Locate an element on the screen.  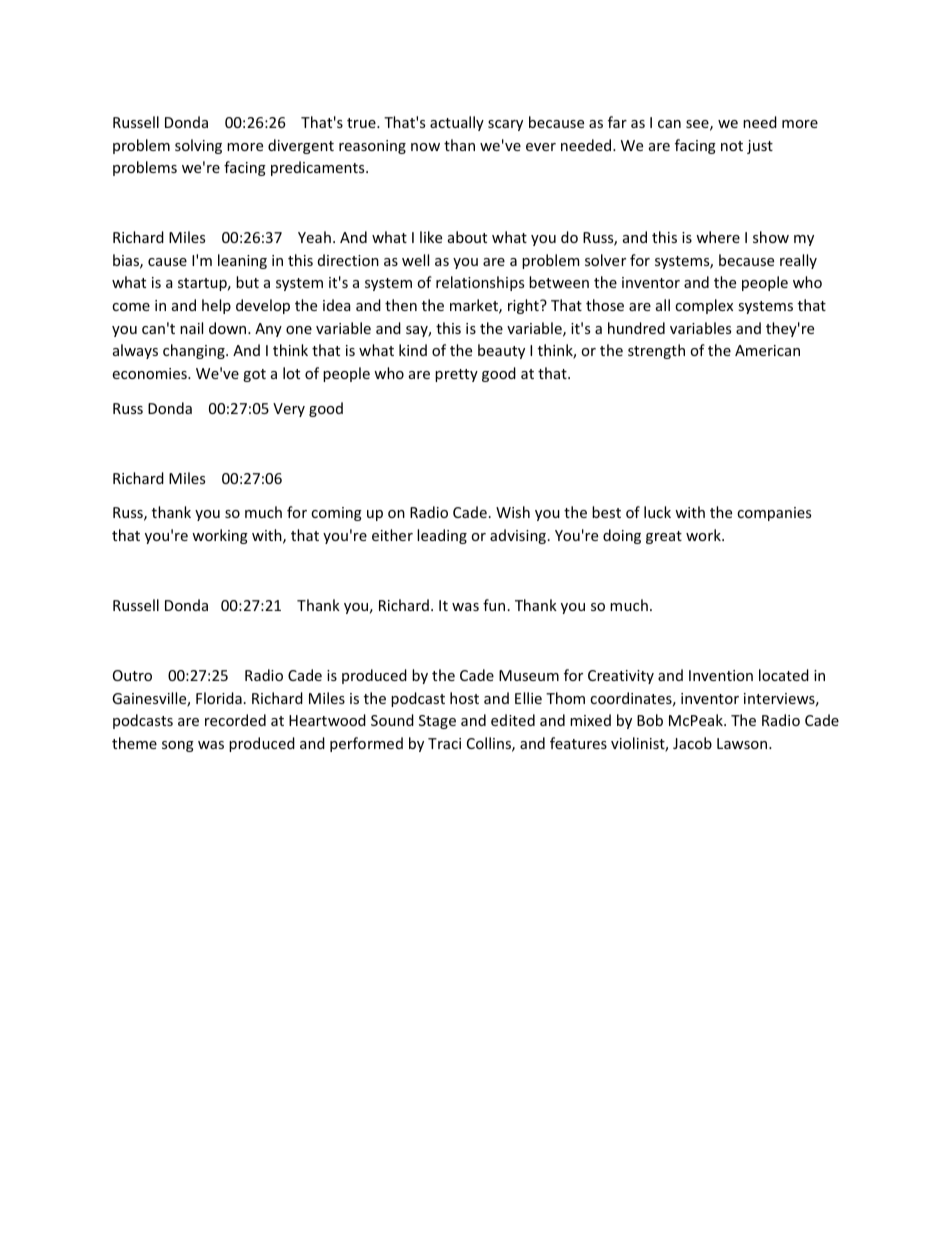
pretty is located at coordinates (456, 375).
